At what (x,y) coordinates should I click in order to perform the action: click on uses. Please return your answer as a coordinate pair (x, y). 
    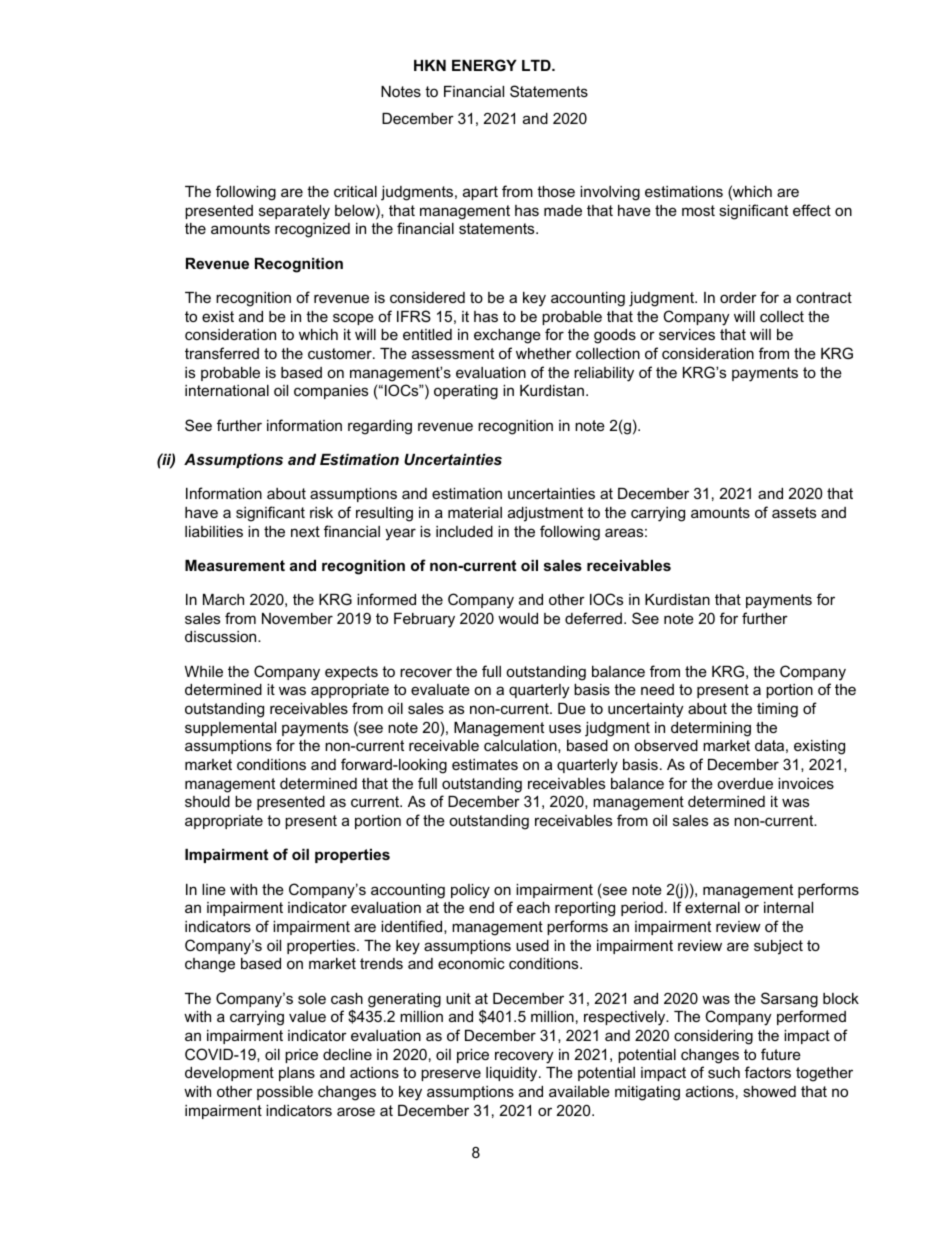
    Looking at the image, I should click on (565, 728).
